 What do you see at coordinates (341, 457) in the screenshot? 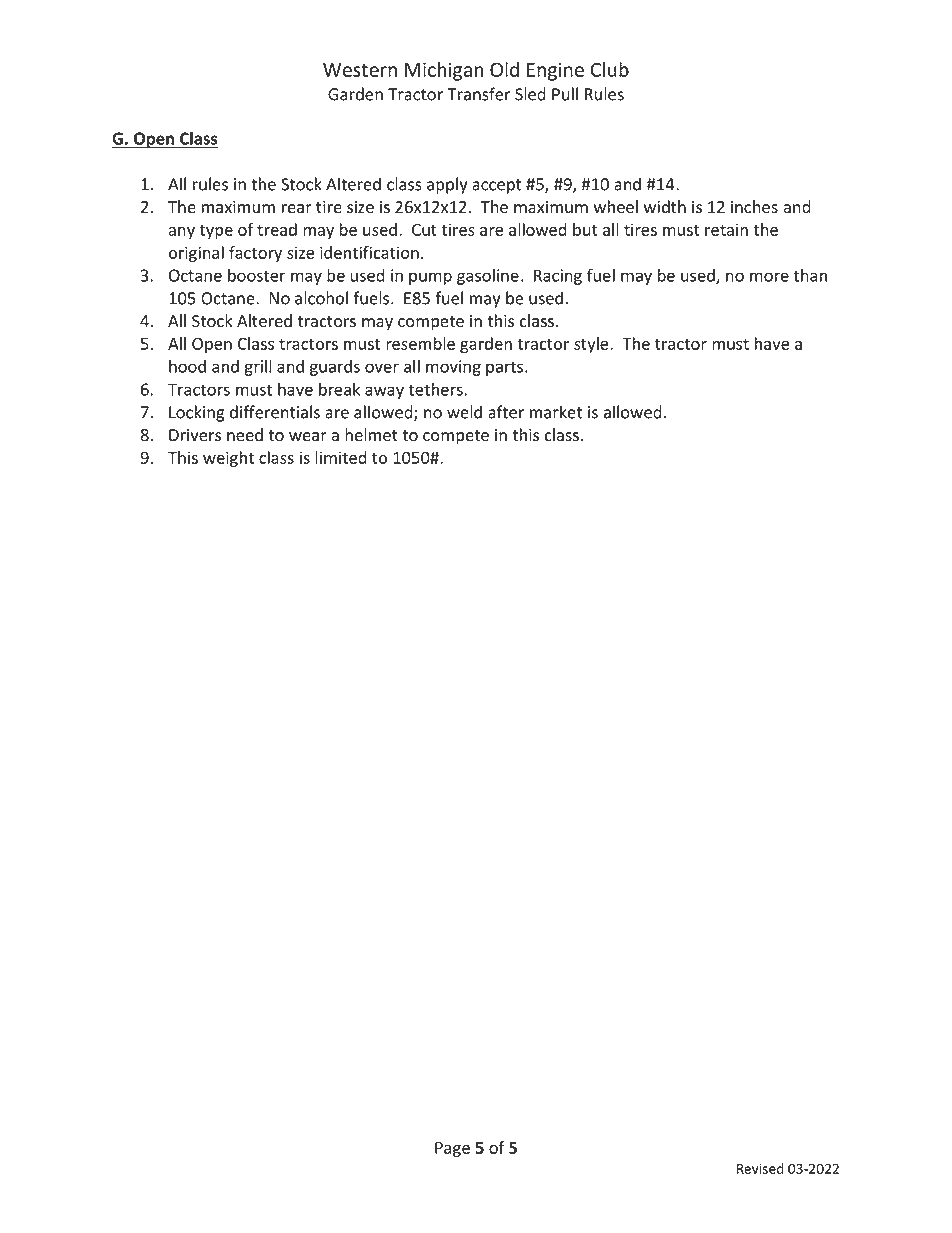
I see `limited` at bounding box center [341, 457].
